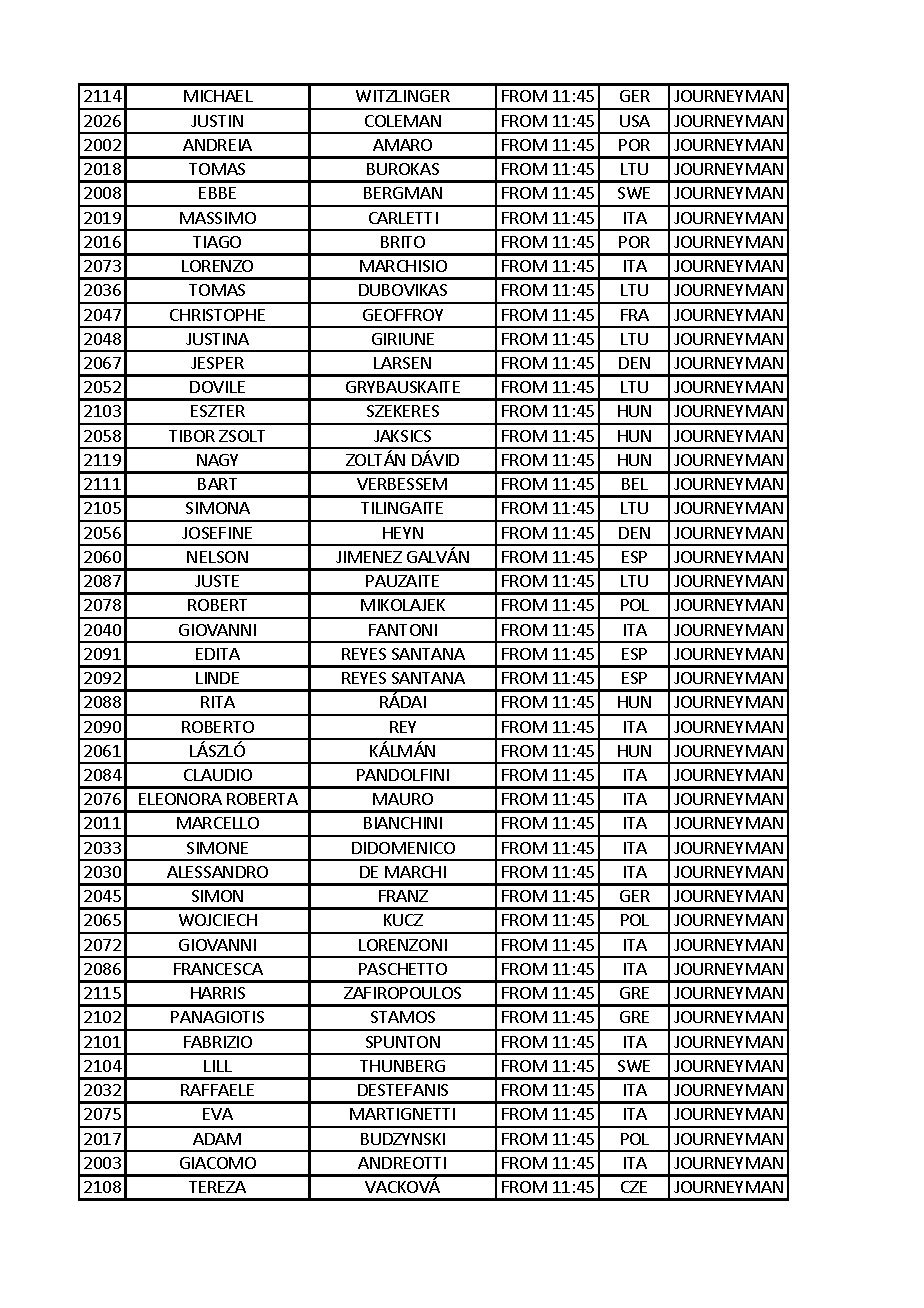 The height and width of the page is (1308, 924). What do you see at coordinates (369, 557) in the page?
I see `JIMENEZ` at bounding box center [369, 557].
